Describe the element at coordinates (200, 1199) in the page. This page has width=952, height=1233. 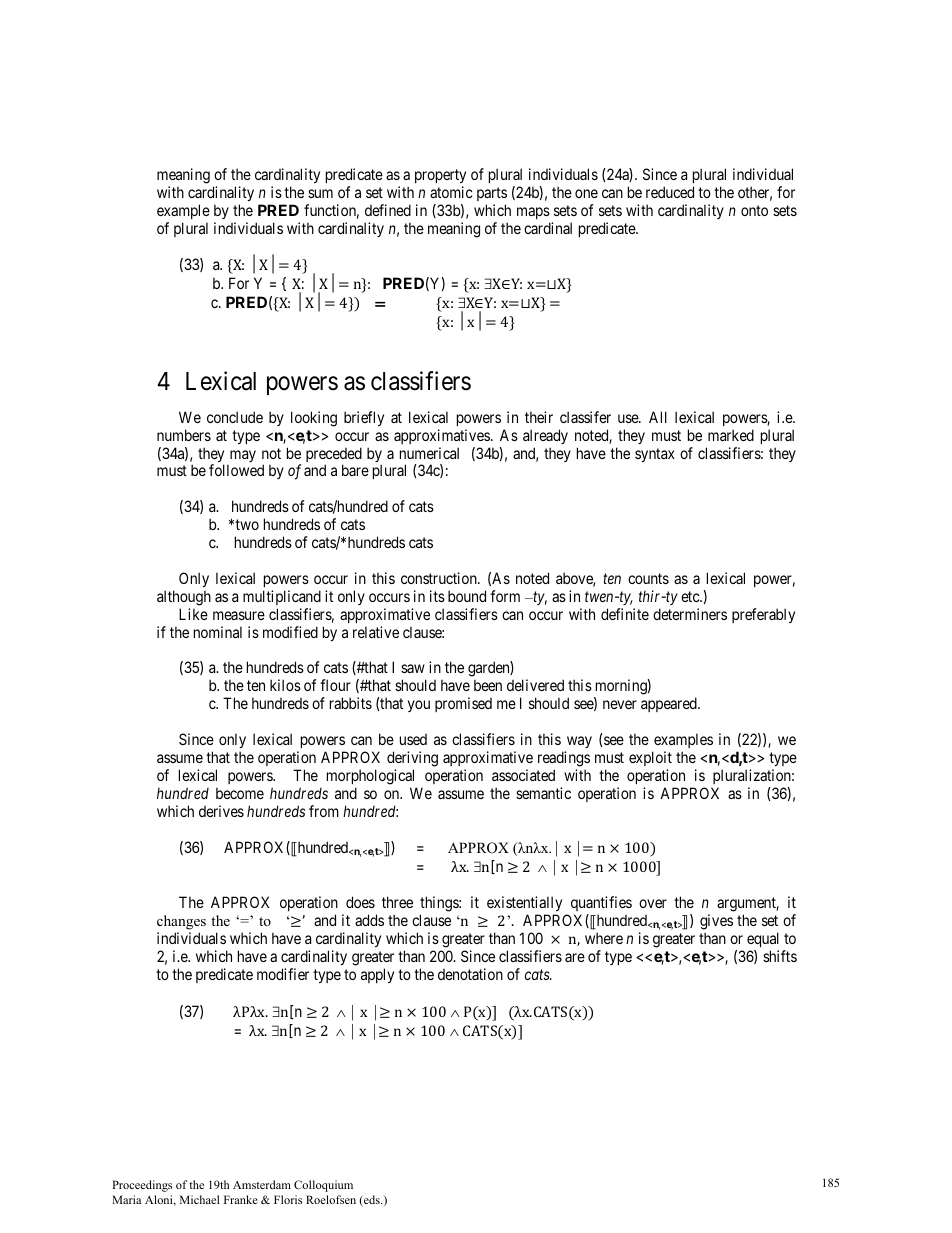
I see `Michael` at that location.
